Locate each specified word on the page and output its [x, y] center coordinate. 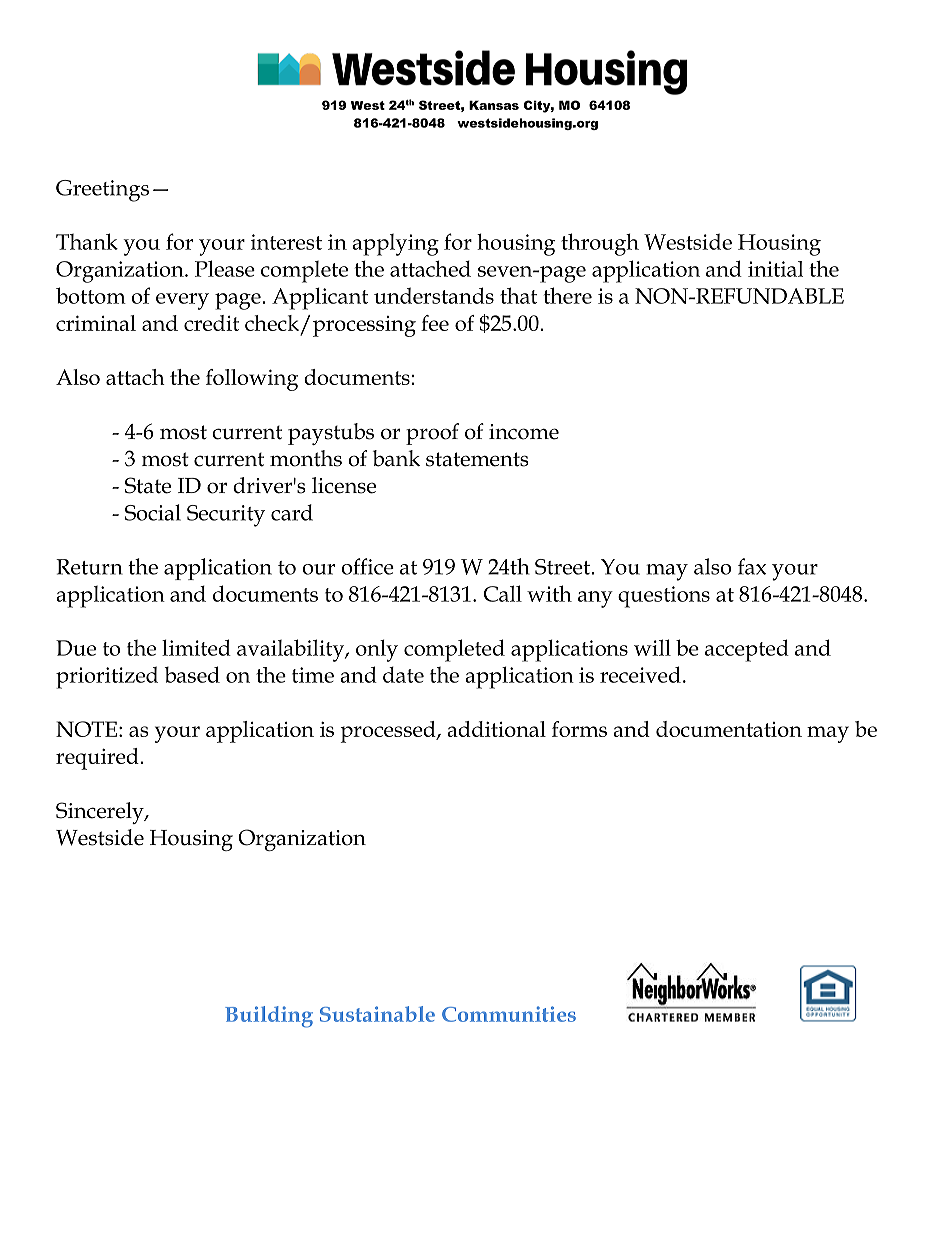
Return [89, 567]
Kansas [494, 105]
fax [752, 566]
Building [269, 1017]
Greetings [102, 191]
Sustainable [377, 1014]
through [600, 244]
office [367, 566]
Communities [509, 1014]
